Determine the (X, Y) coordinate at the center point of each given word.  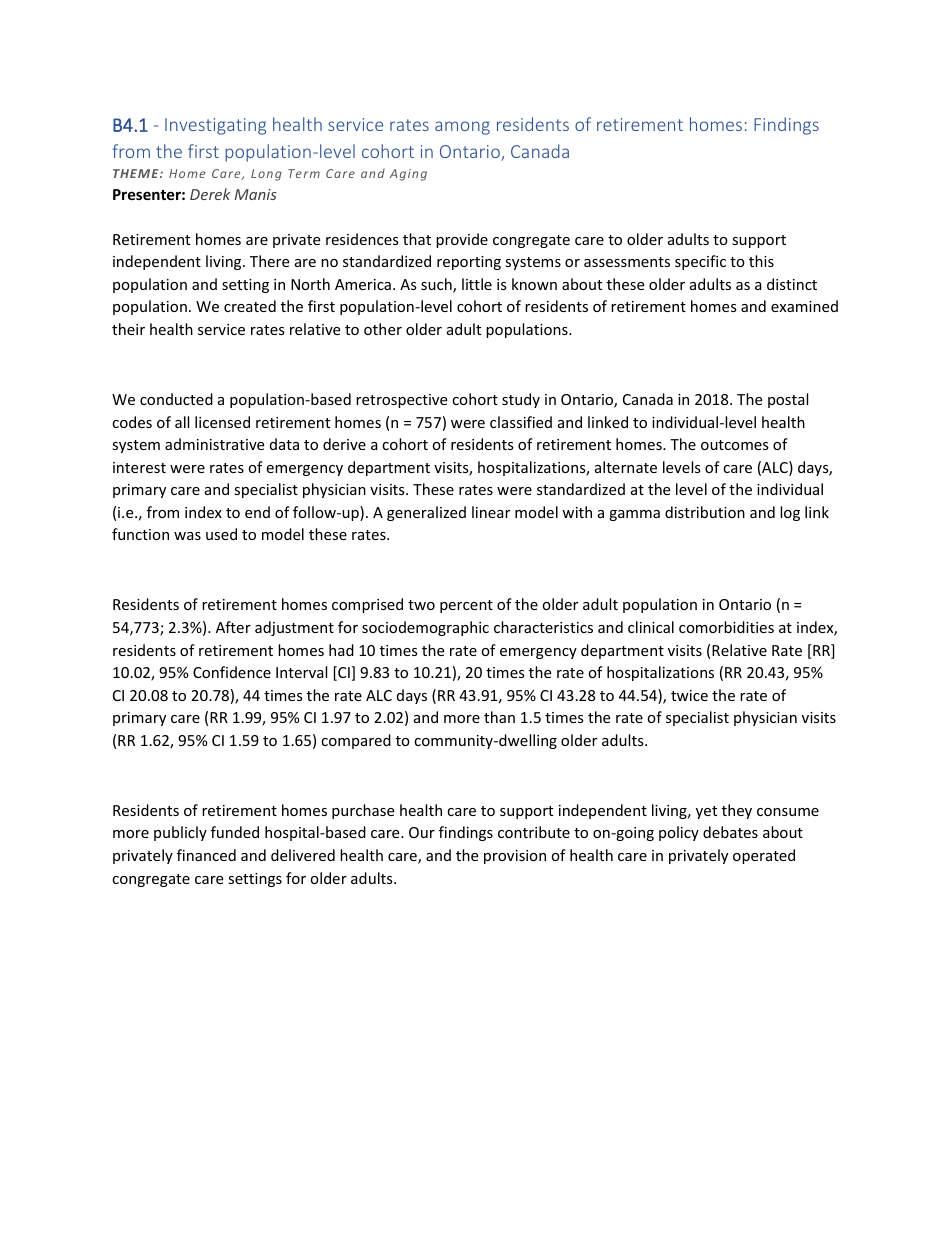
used (221, 534)
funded (235, 832)
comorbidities (726, 627)
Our (422, 832)
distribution (705, 512)
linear (491, 512)
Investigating (215, 126)
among (462, 128)
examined (804, 306)
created (250, 306)
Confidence (232, 672)
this (761, 261)
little (477, 284)
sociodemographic (425, 628)
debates (730, 832)
